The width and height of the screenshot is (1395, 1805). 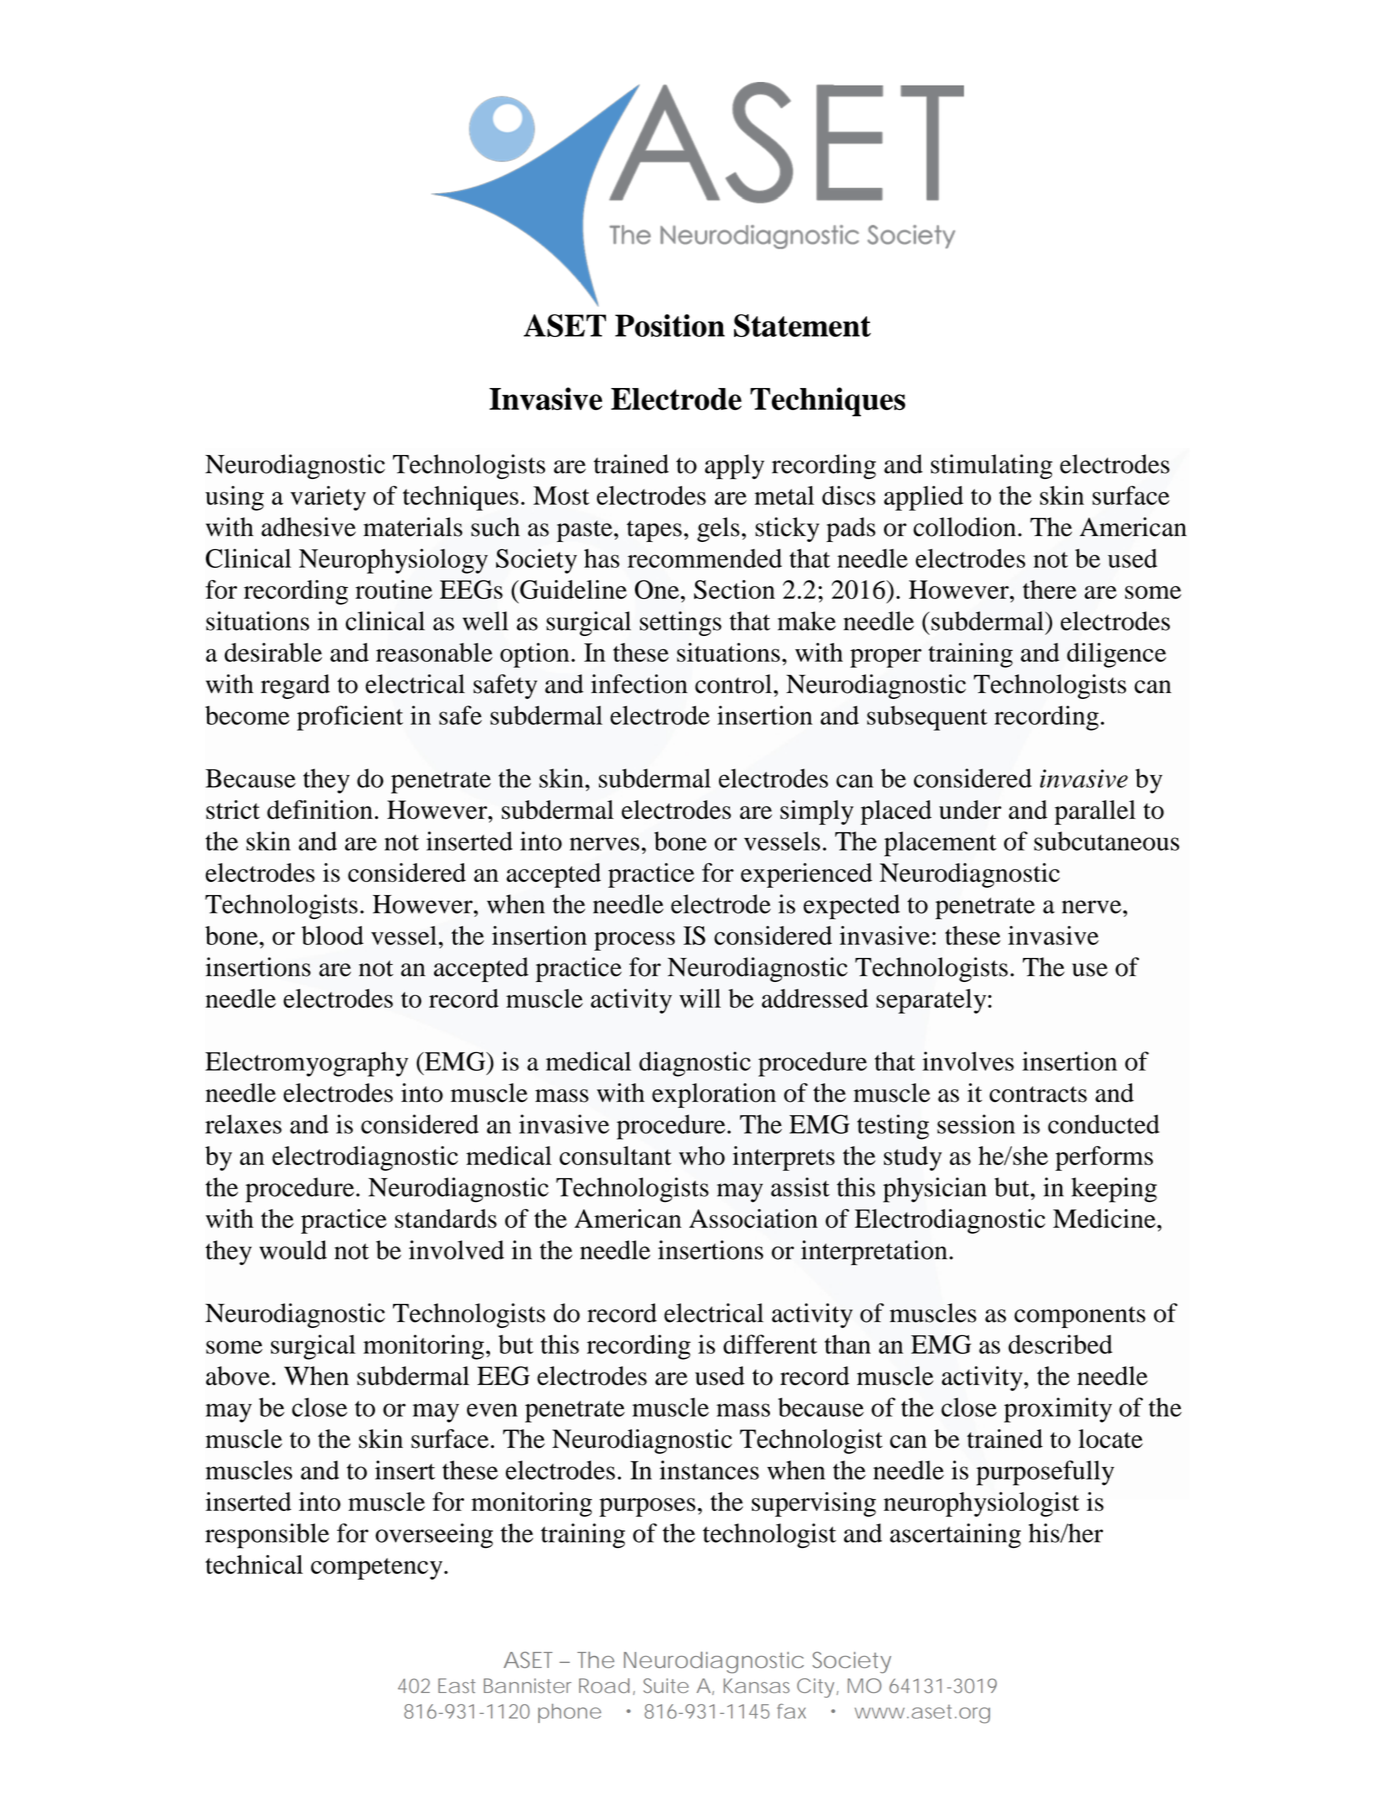 What do you see at coordinates (991, 466) in the screenshot?
I see `stimulating` at bounding box center [991, 466].
